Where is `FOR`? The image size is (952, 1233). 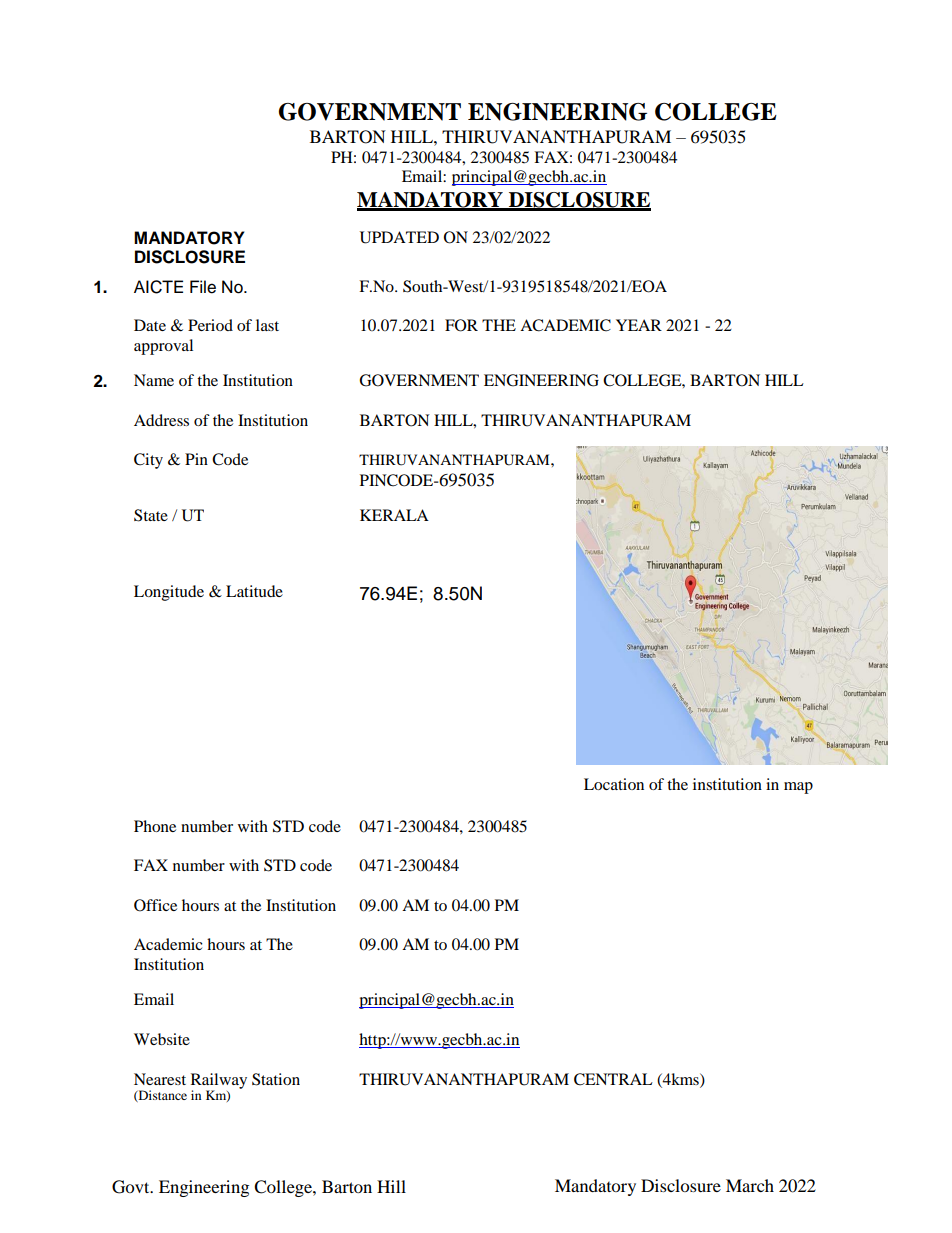
FOR is located at coordinates (461, 325).
